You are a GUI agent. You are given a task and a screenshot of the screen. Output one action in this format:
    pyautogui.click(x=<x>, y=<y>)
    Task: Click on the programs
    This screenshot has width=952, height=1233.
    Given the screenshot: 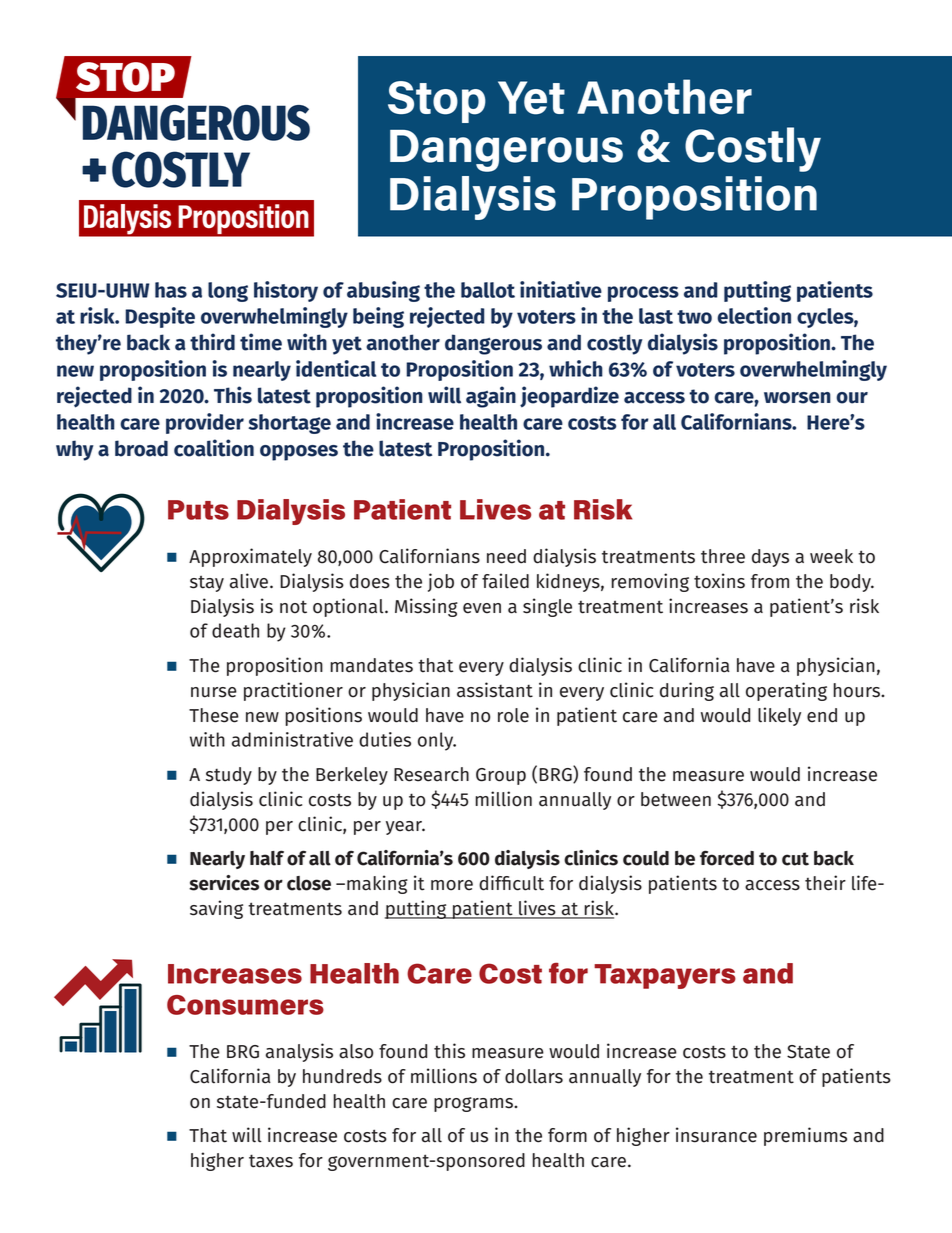 What is the action you would take?
    pyautogui.click(x=474, y=1104)
